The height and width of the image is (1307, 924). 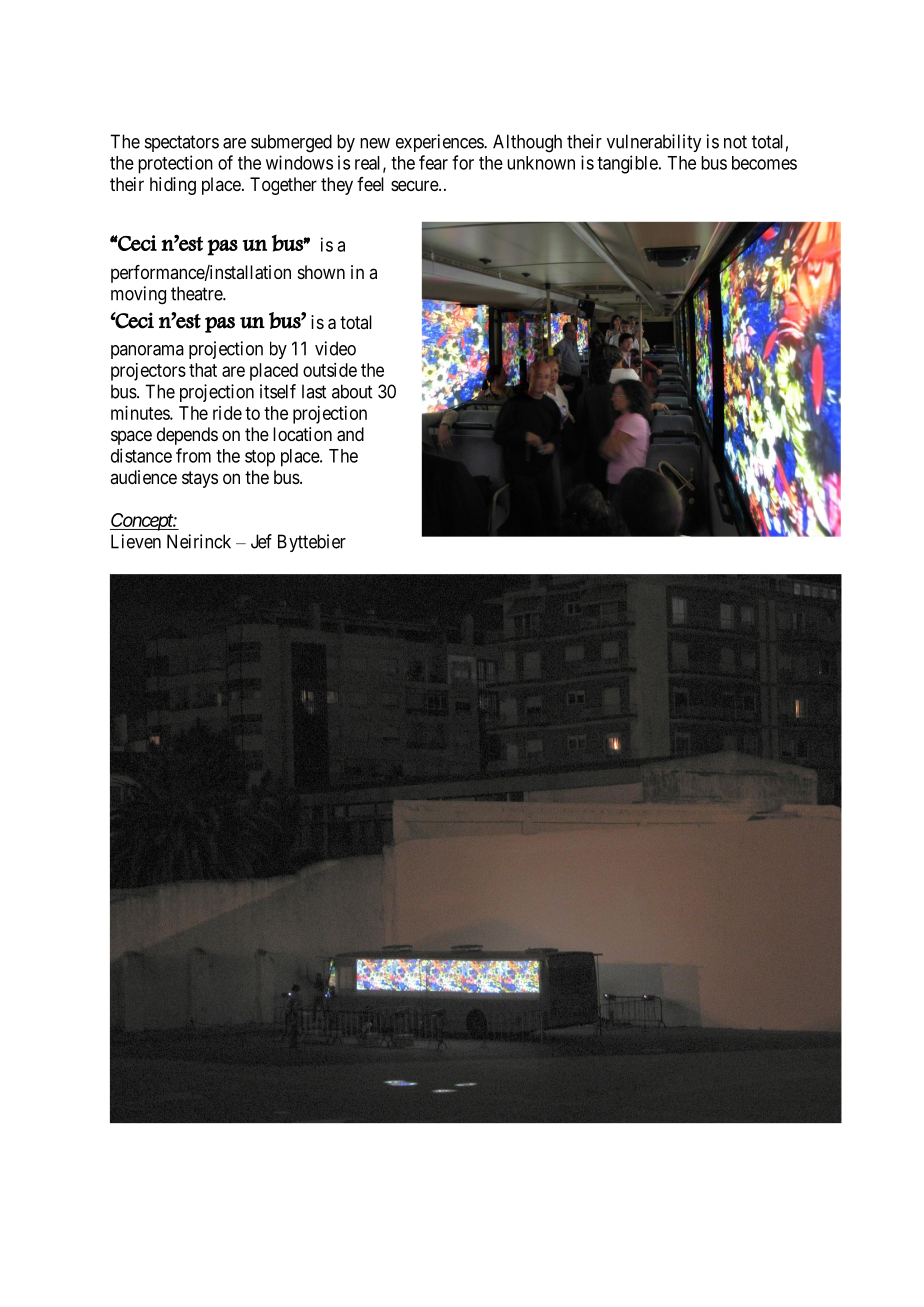 What do you see at coordinates (227, 413) in the image?
I see `ride` at bounding box center [227, 413].
